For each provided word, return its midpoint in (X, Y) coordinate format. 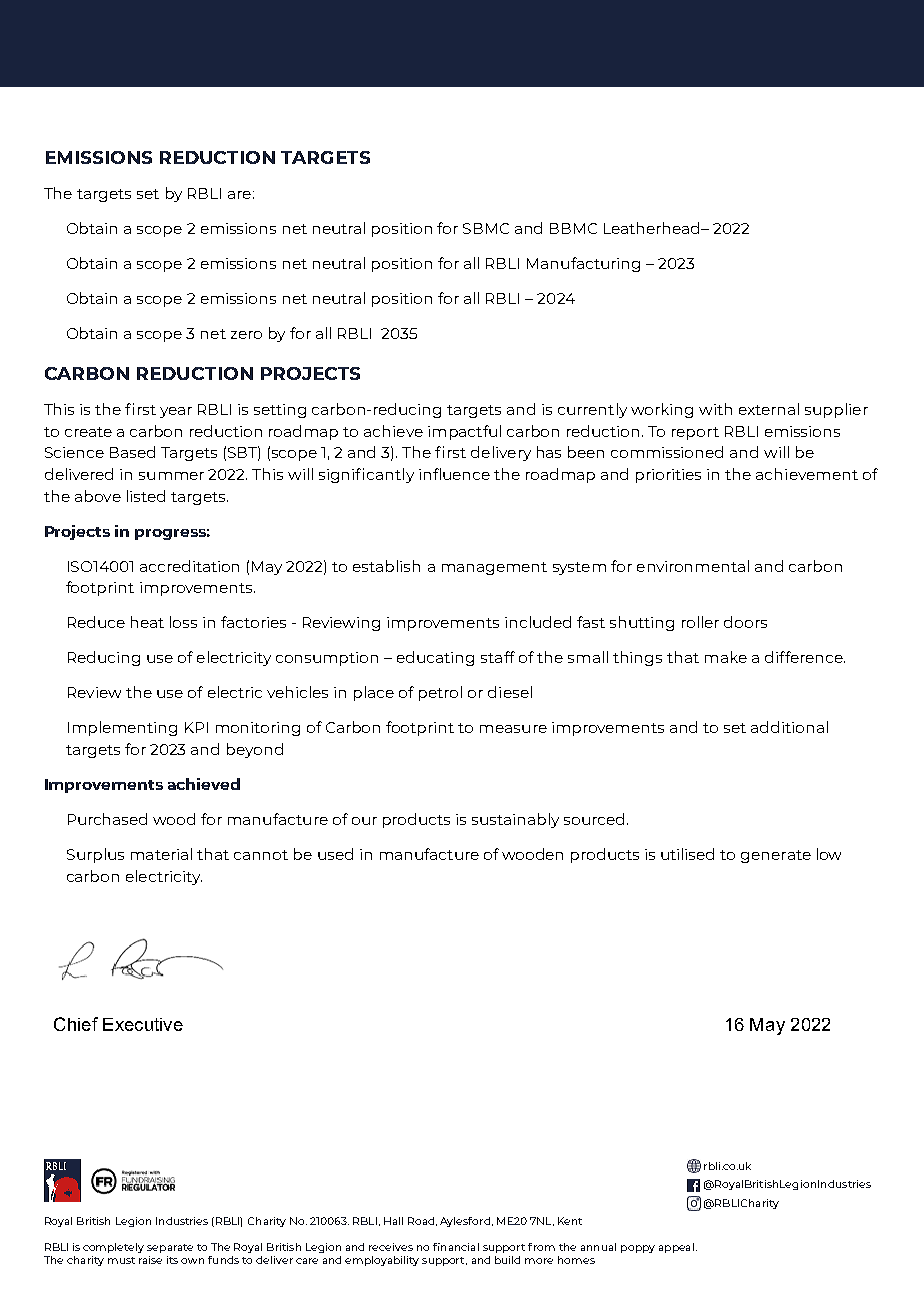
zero (246, 335)
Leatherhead (653, 228)
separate (170, 1248)
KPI (196, 727)
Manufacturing (583, 264)
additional (789, 727)
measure (513, 729)
